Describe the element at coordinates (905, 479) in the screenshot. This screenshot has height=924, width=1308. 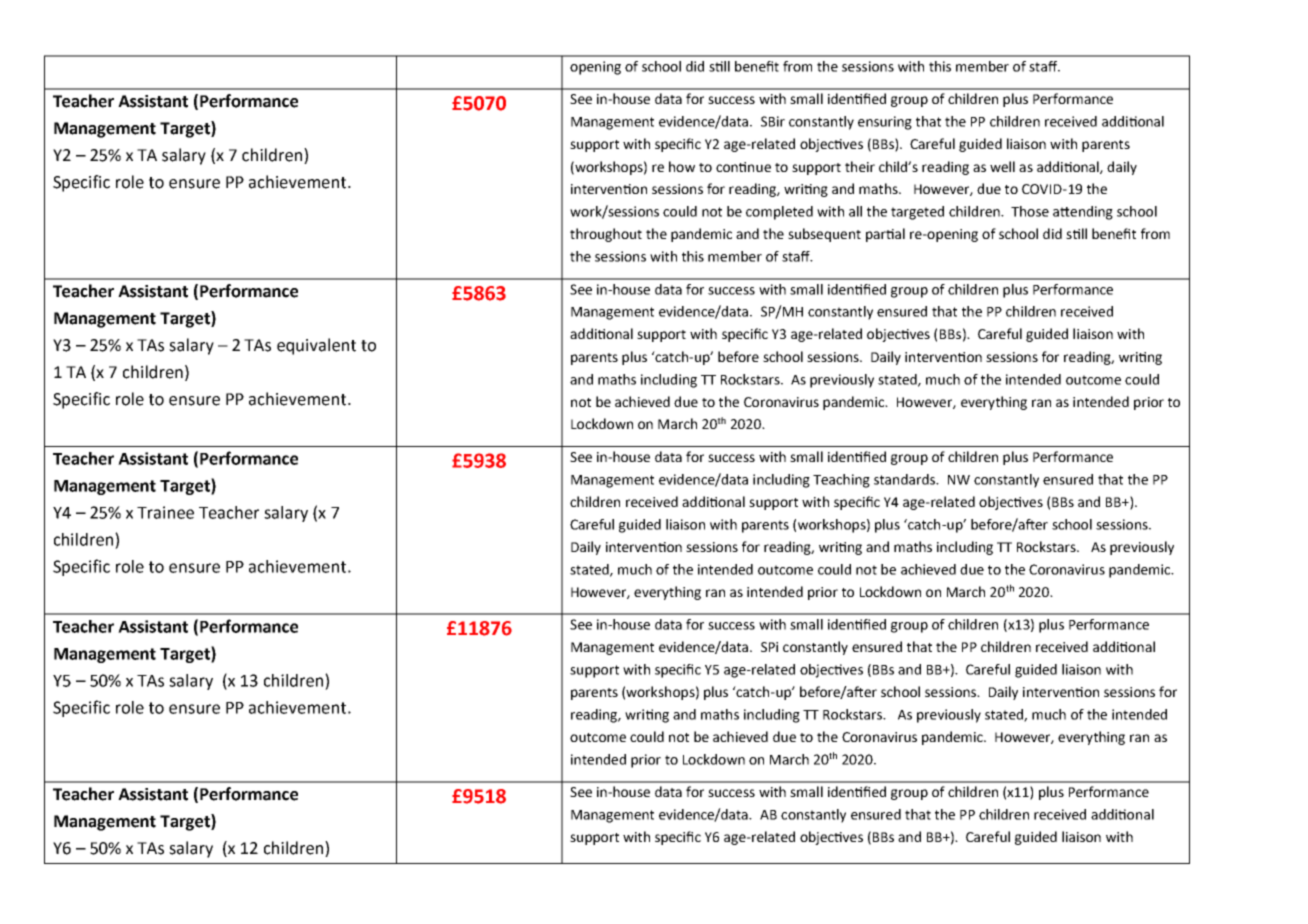
I see `standards` at that location.
